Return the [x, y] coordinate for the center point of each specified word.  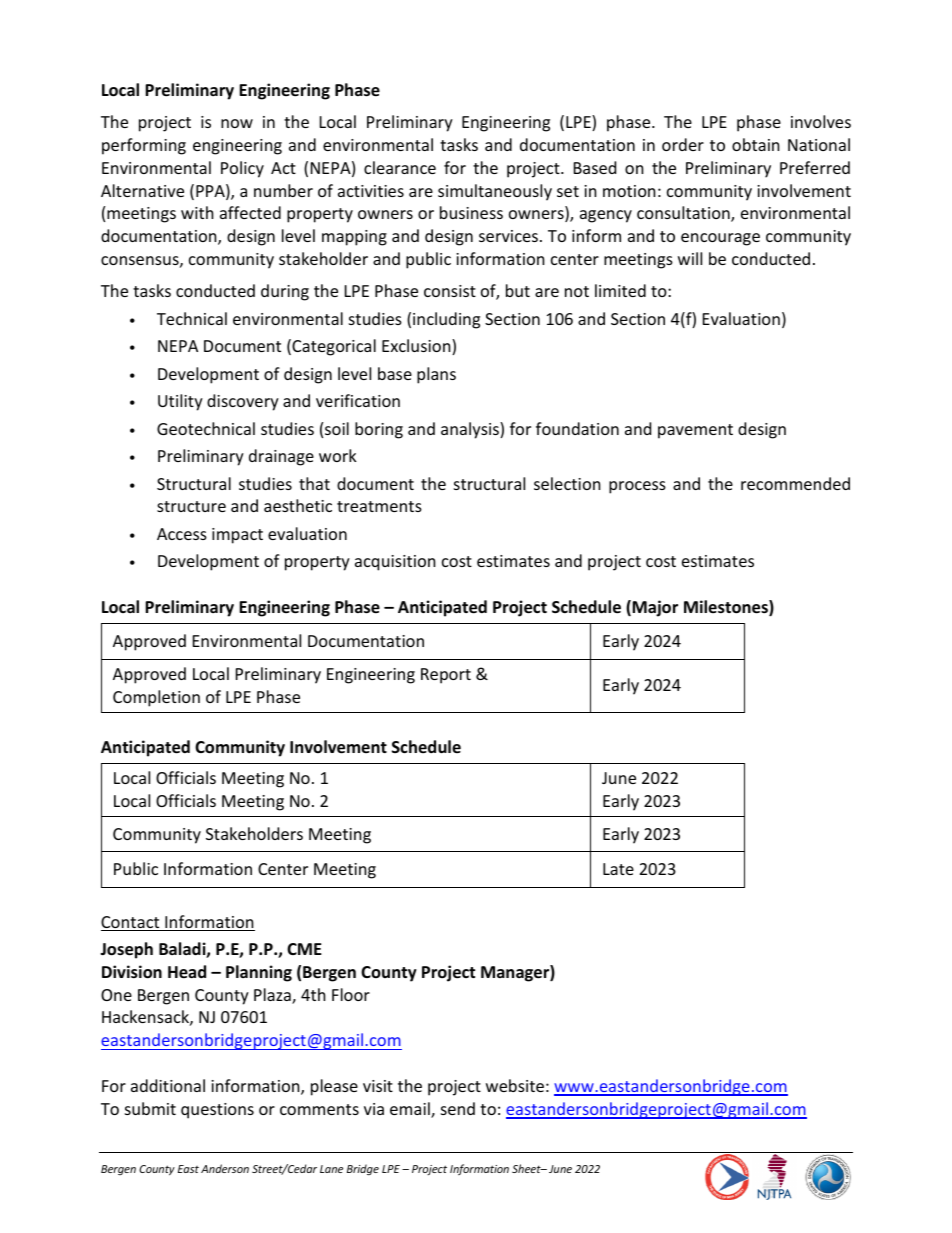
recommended [795, 483]
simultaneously [495, 192]
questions [217, 1111]
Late [618, 869]
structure [191, 506]
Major [655, 608]
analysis [471, 430]
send [458, 1108]
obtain [756, 144]
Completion [156, 698]
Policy [242, 169]
